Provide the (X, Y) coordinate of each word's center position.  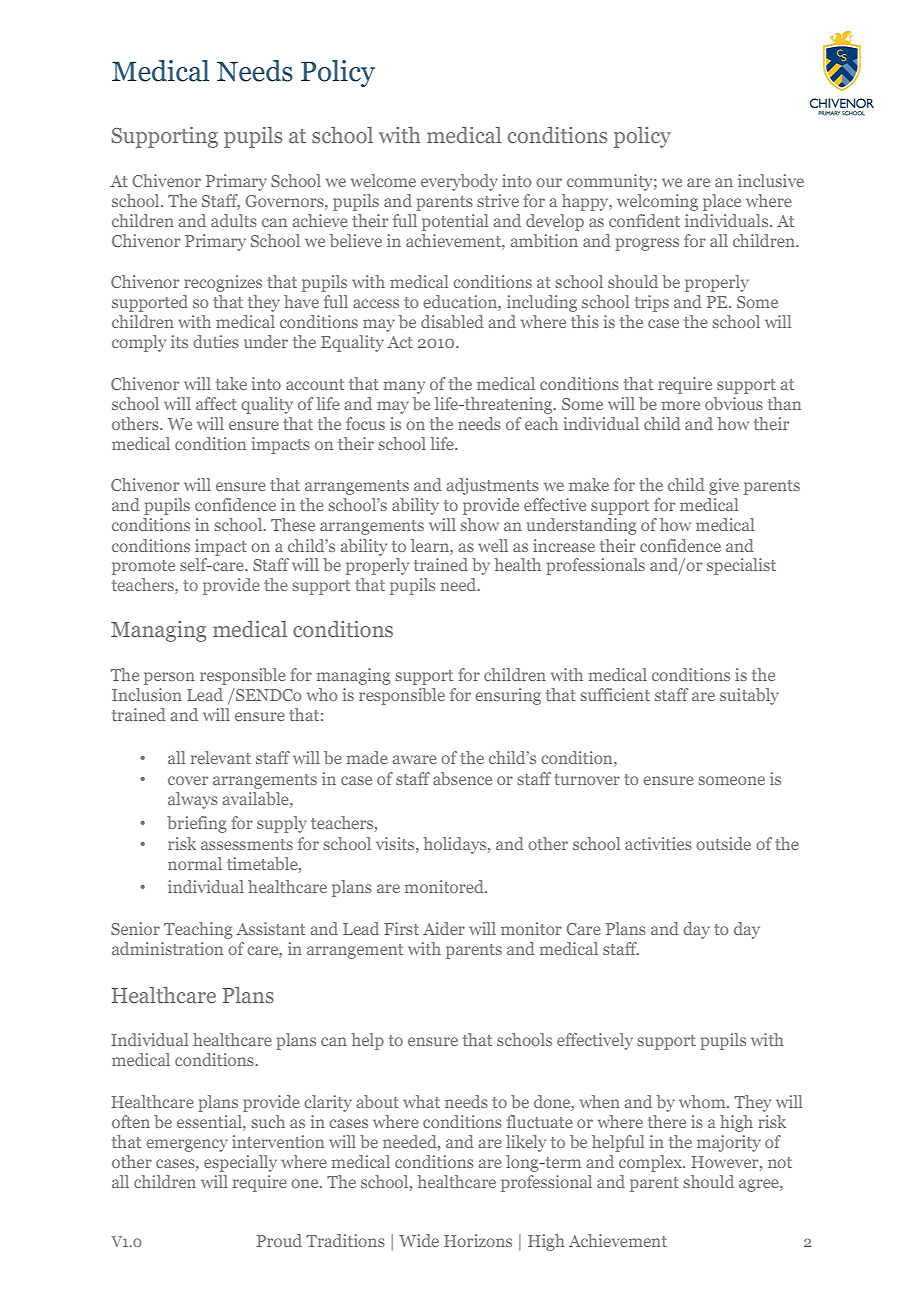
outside (723, 843)
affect (216, 403)
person (169, 678)
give (724, 486)
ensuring (508, 696)
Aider (444, 928)
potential (455, 222)
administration (167, 948)
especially (240, 1163)
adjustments (493, 486)
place (722, 202)
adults (234, 220)
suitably (749, 696)
